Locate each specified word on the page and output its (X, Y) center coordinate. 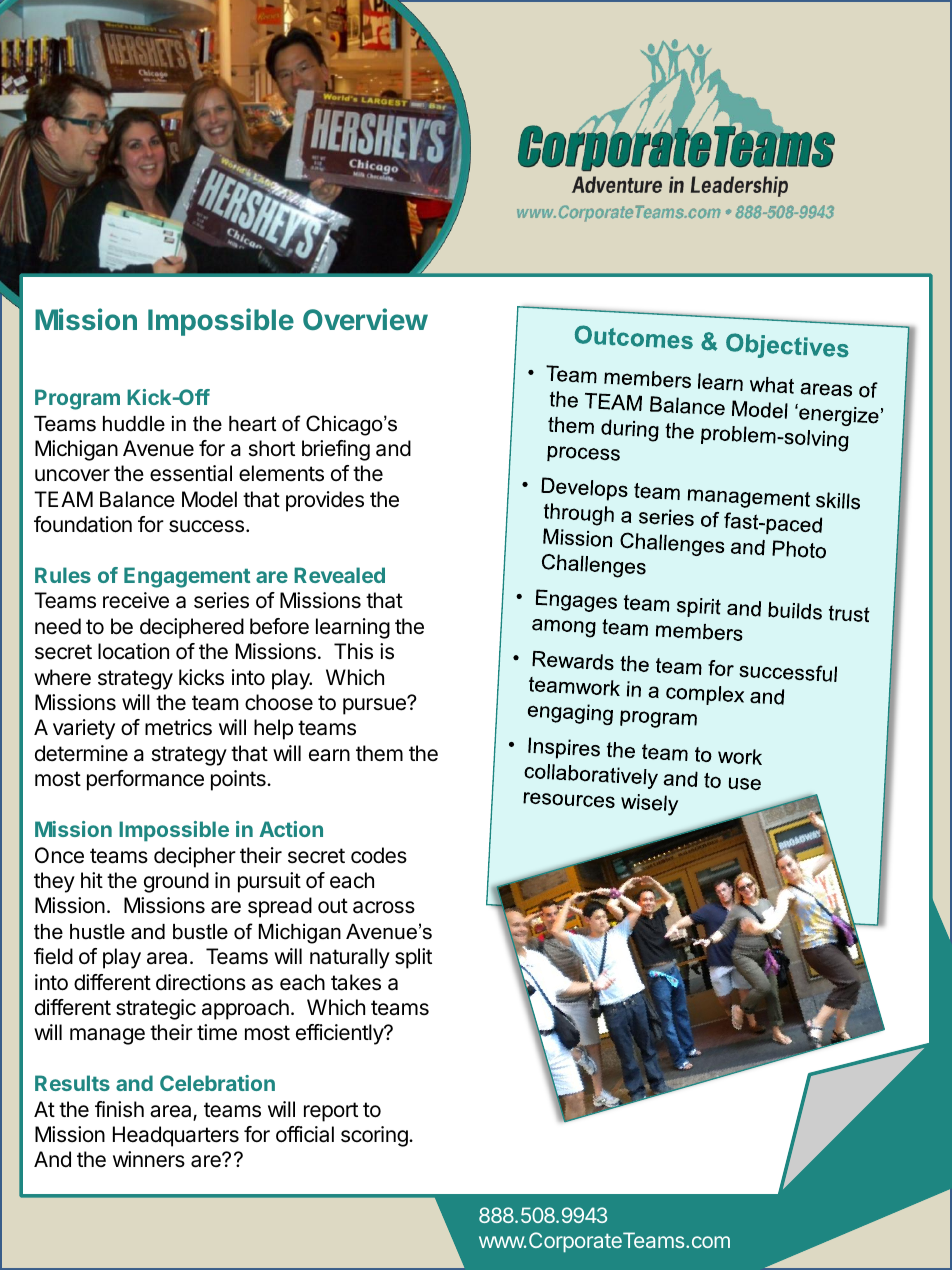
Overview (365, 319)
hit (92, 880)
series (221, 600)
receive (136, 600)
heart (252, 424)
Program (77, 399)
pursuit (269, 882)
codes (379, 855)
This (353, 651)
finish (119, 1109)
